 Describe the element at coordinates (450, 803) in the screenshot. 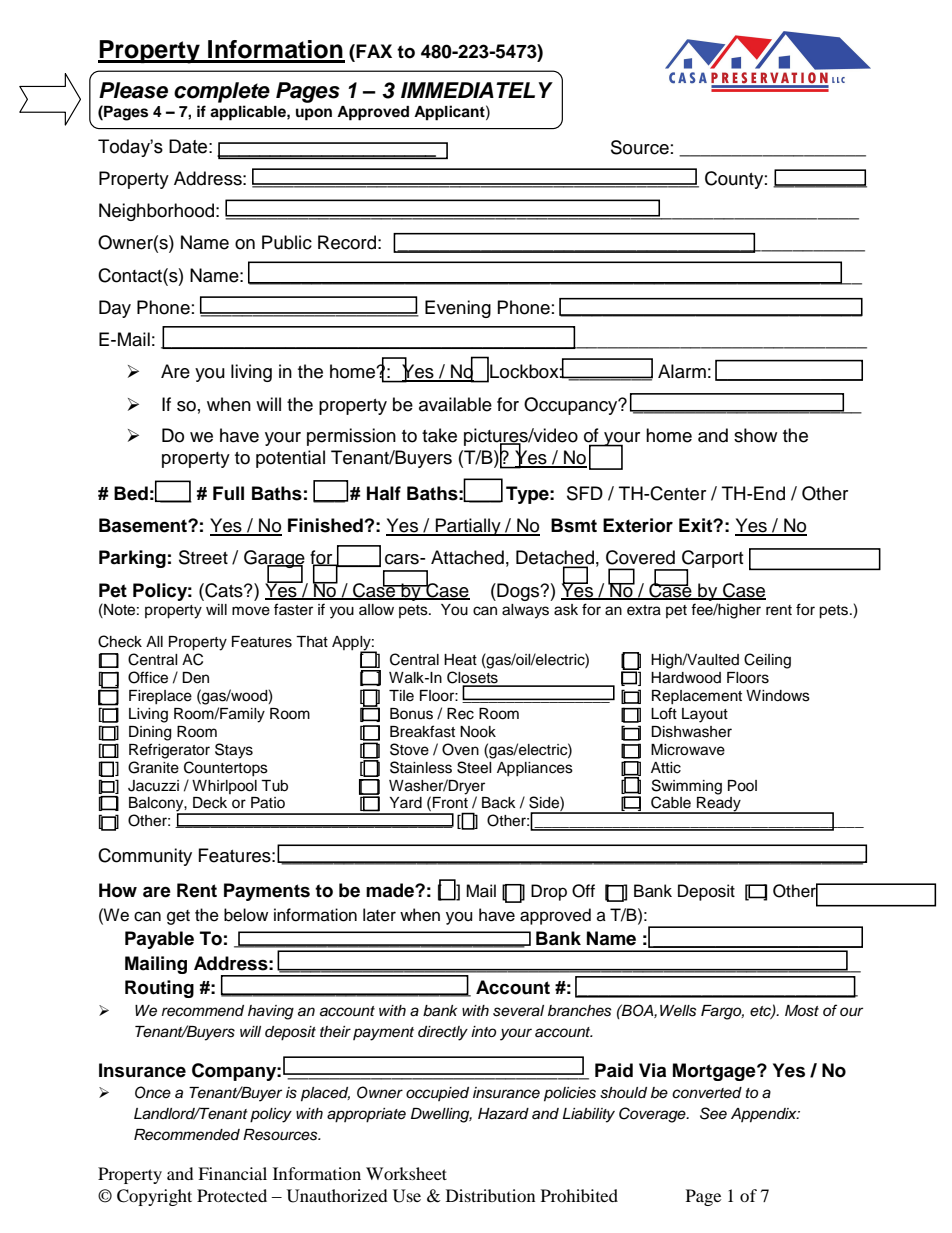

I see `Front` at that location.
